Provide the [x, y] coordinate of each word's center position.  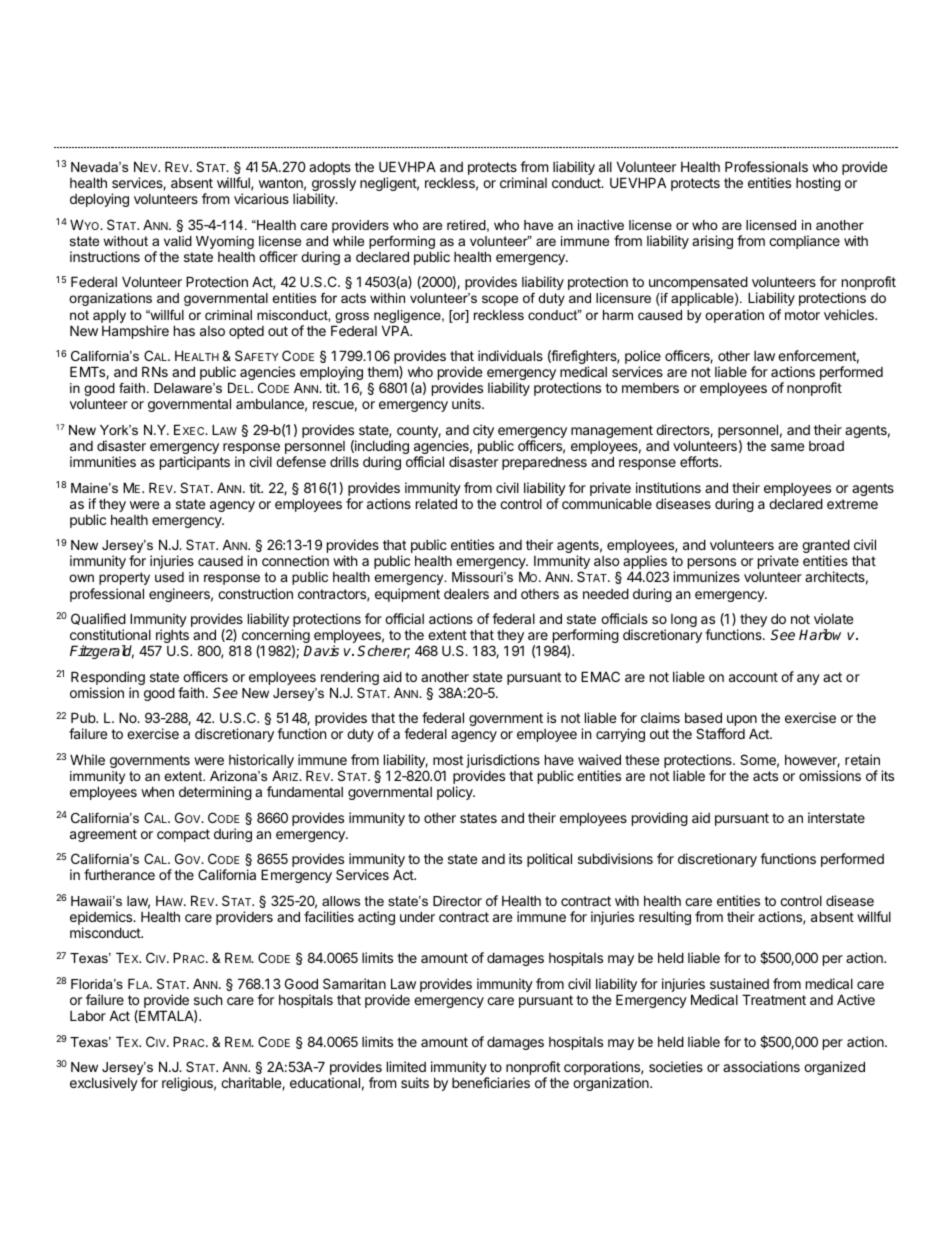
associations [761, 1066]
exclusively [104, 1084]
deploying [99, 200]
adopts [330, 168]
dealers [466, 593]
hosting [818, 184]
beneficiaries [491, 1082]
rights [172, 637]
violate [833, 618]
